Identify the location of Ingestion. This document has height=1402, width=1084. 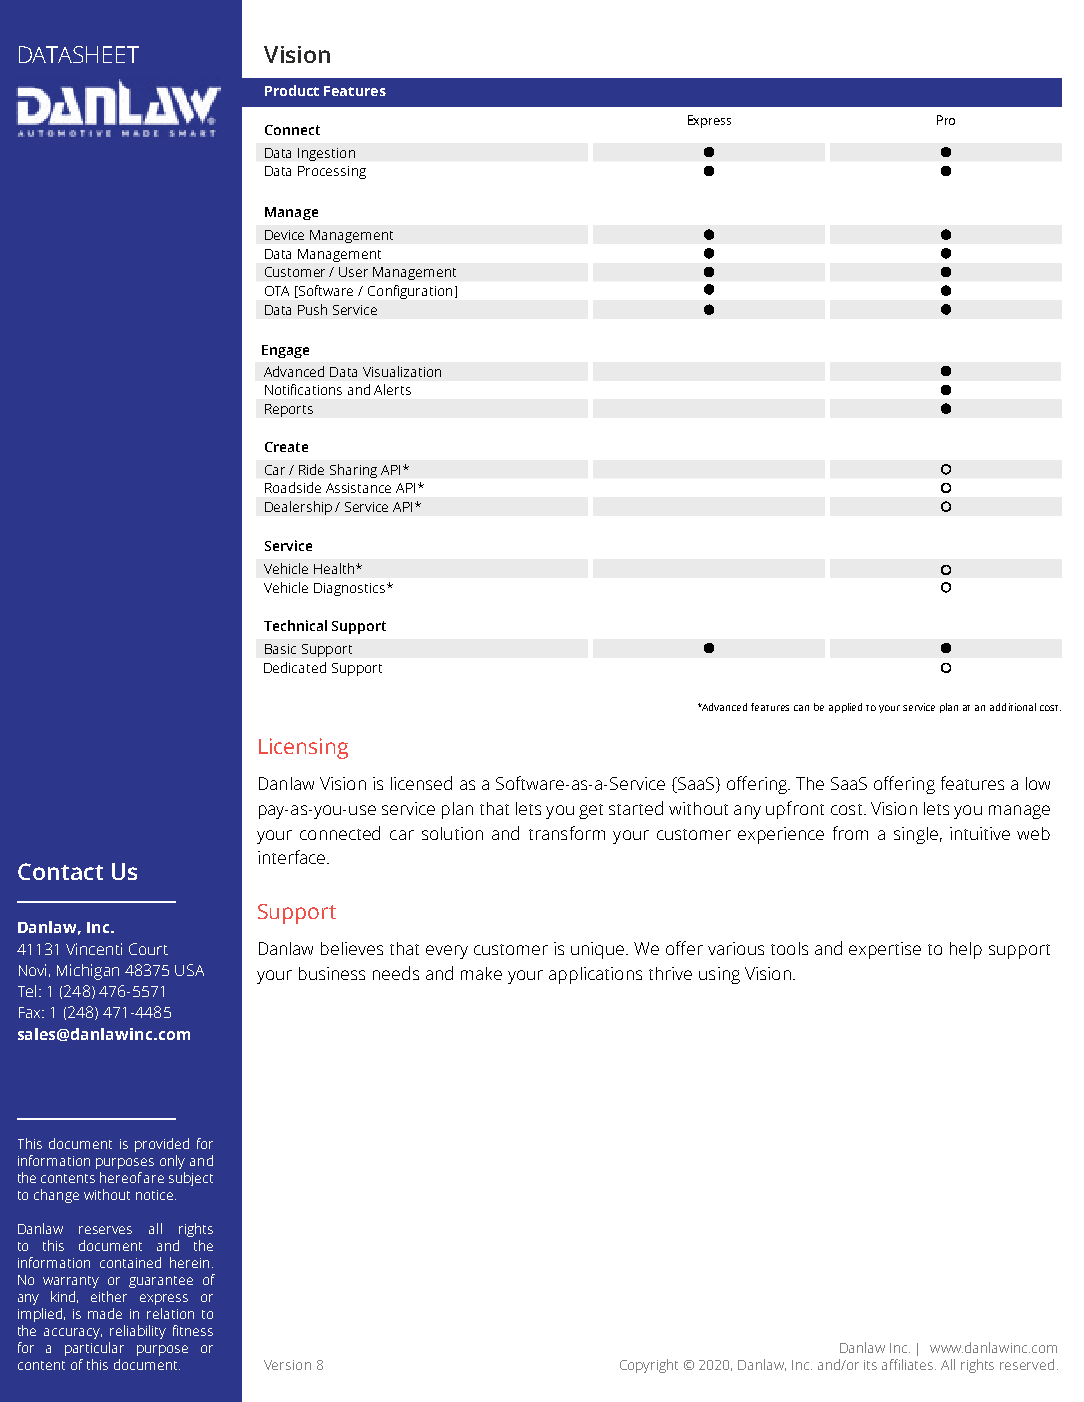
(326, 154).
